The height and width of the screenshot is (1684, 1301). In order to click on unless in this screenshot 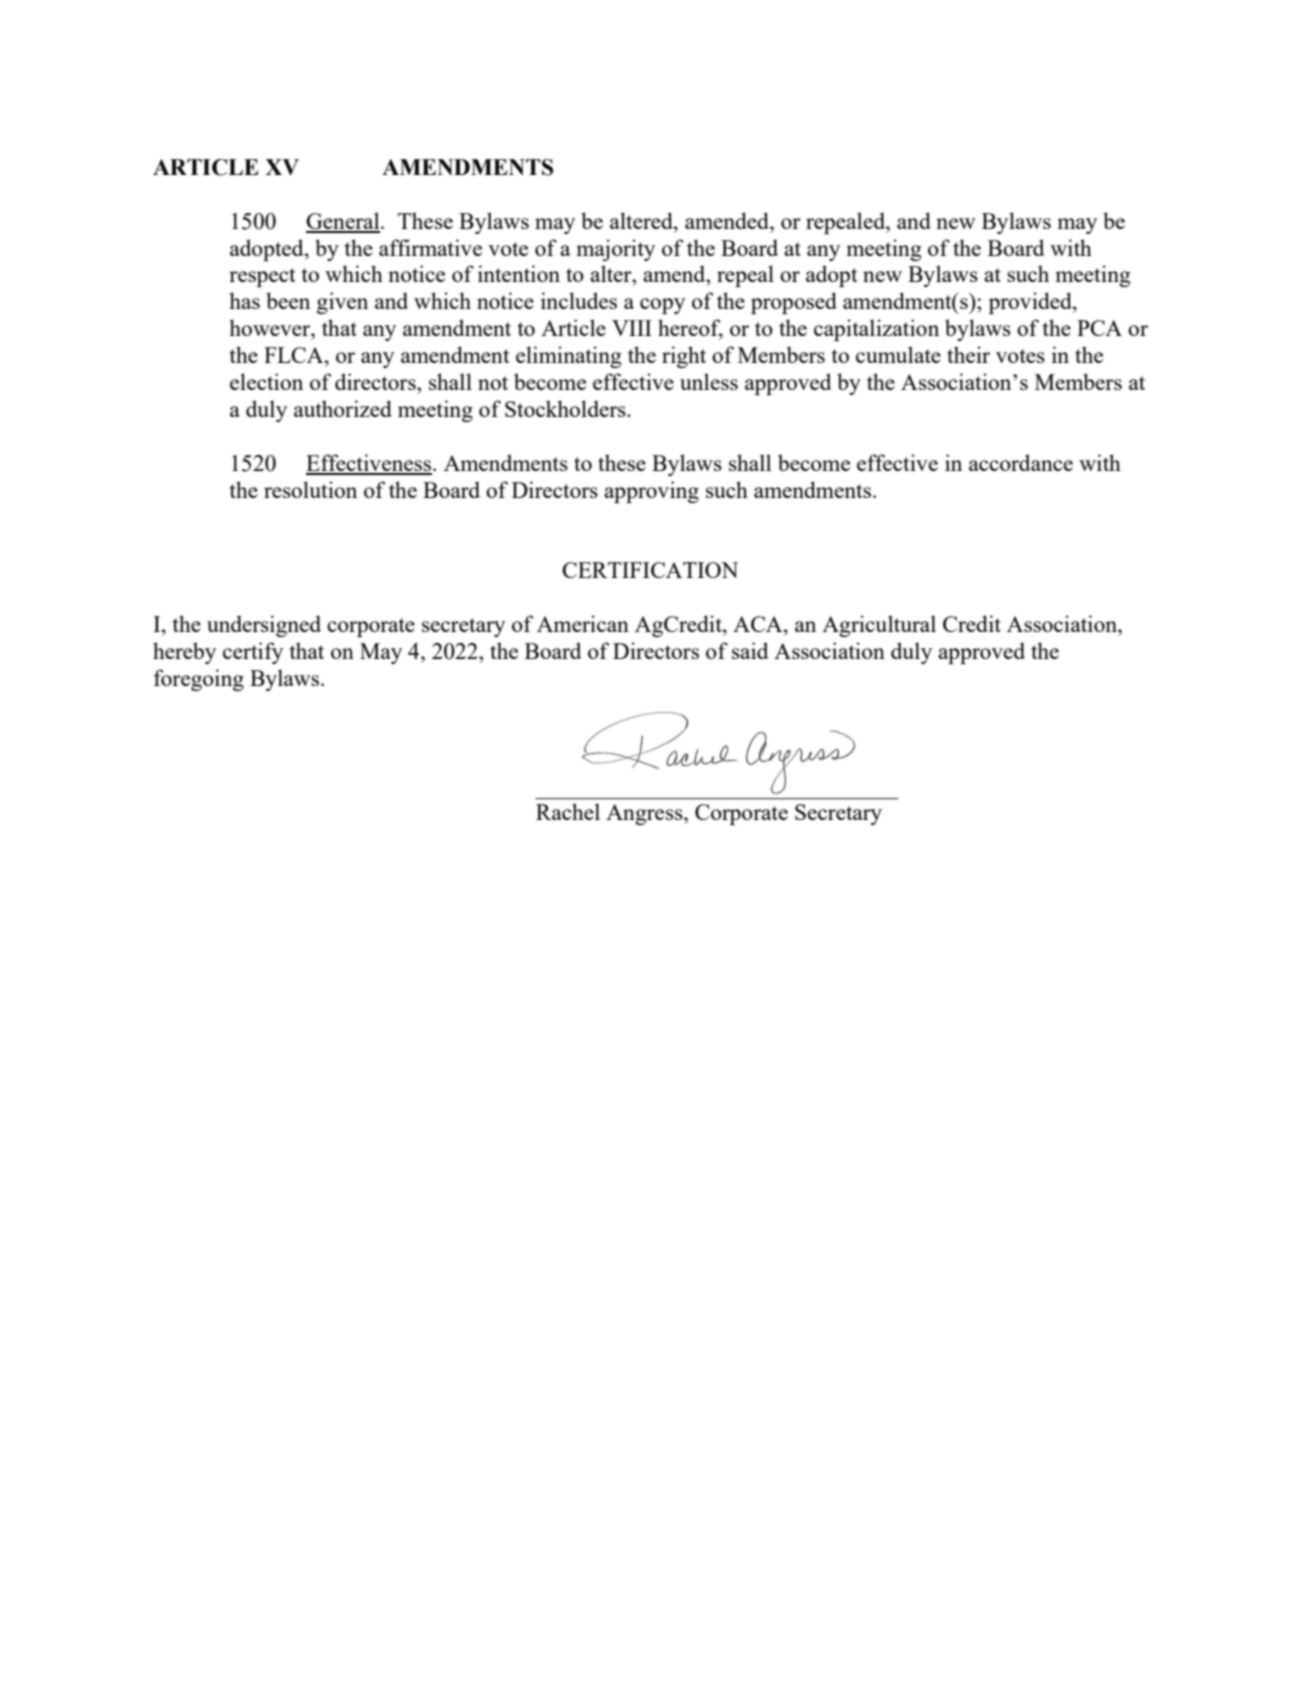, I will do `click(709, 381)`.
